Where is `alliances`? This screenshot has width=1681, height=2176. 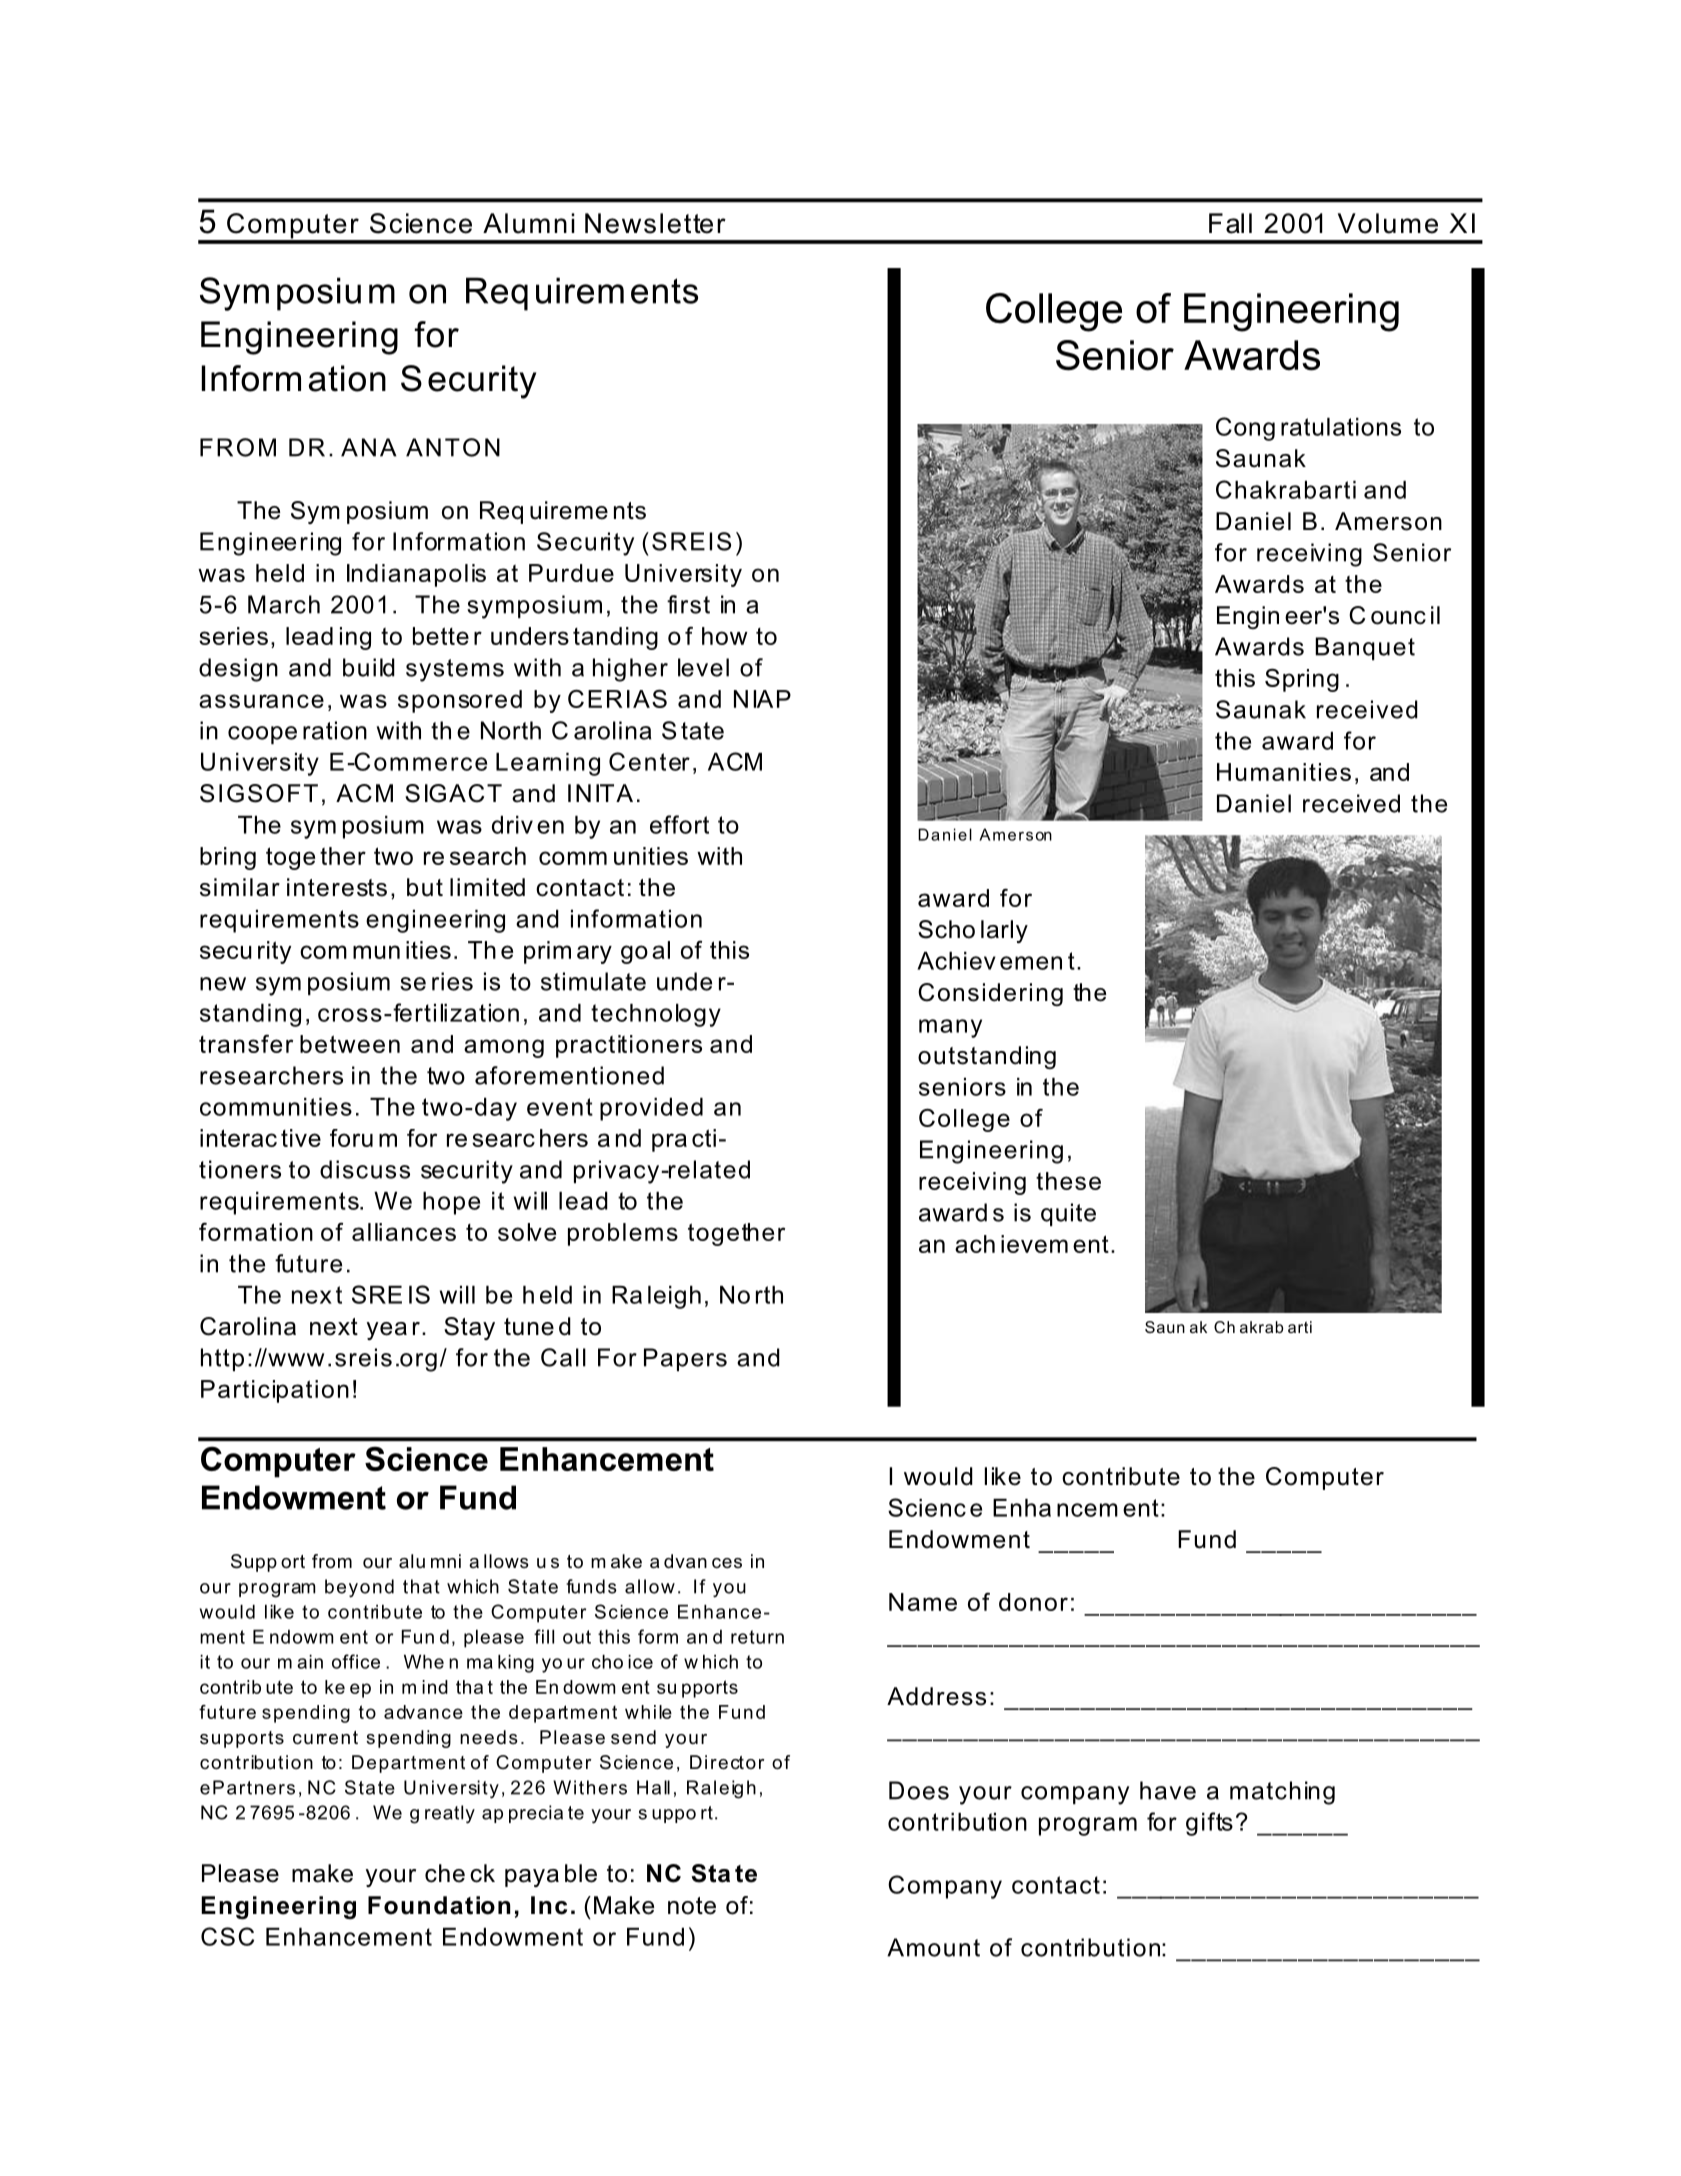
alliances is located at coordinates (404, 1232).
